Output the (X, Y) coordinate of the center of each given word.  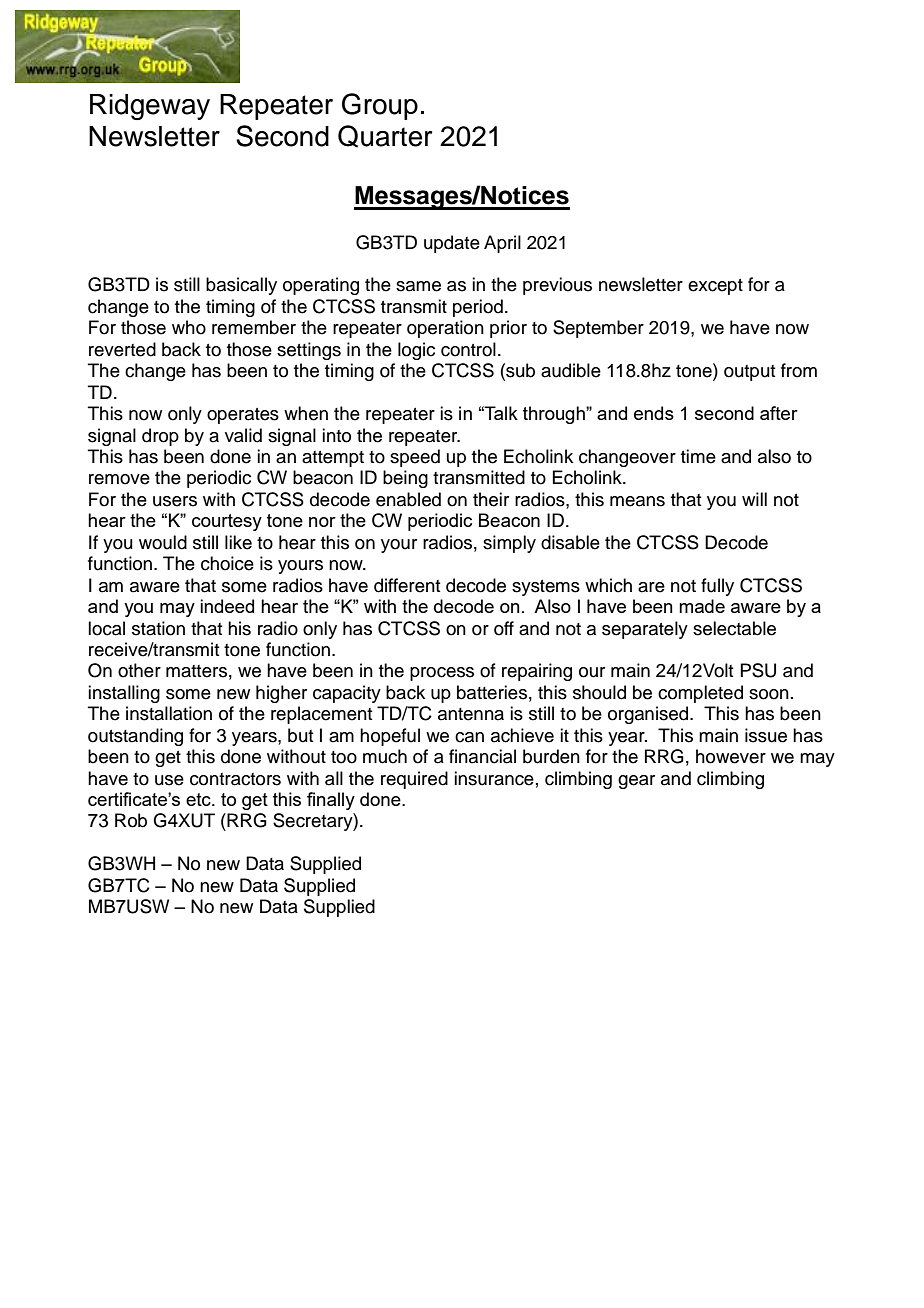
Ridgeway (150, 107)
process (442, 674)
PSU (758, 670)
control (468, 349)
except (715, 287)
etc (199, 799)
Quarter (385, 136)
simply (509, 544)
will (754, 499)
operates (243, 416)
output (749, 373)
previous (557, 286)
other (139, 670)
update (452, 244)
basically (241, 286)
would (163, 542)
